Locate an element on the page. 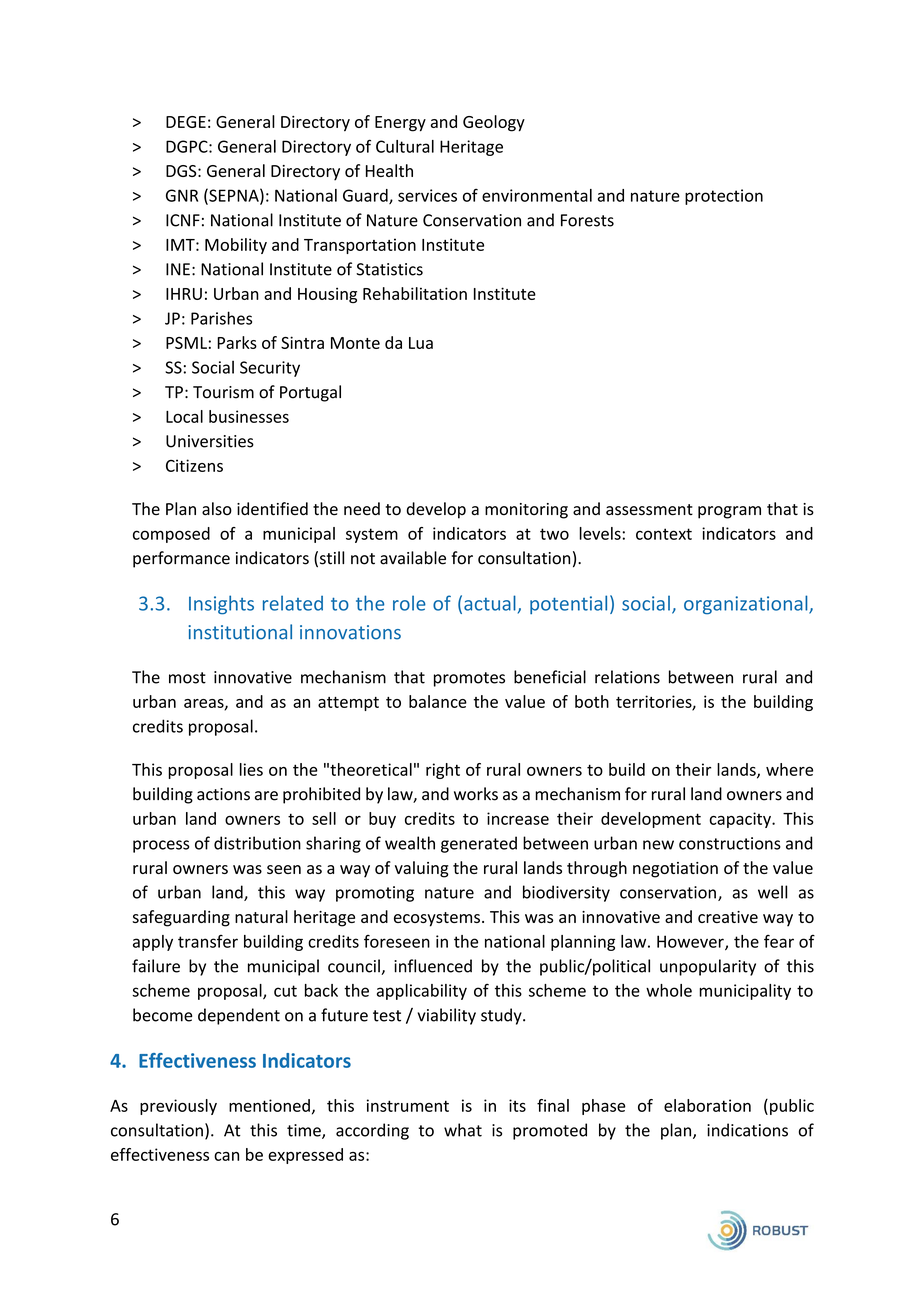 This image has width=924, height=1308. protection is located at coordinates (724, 197).
